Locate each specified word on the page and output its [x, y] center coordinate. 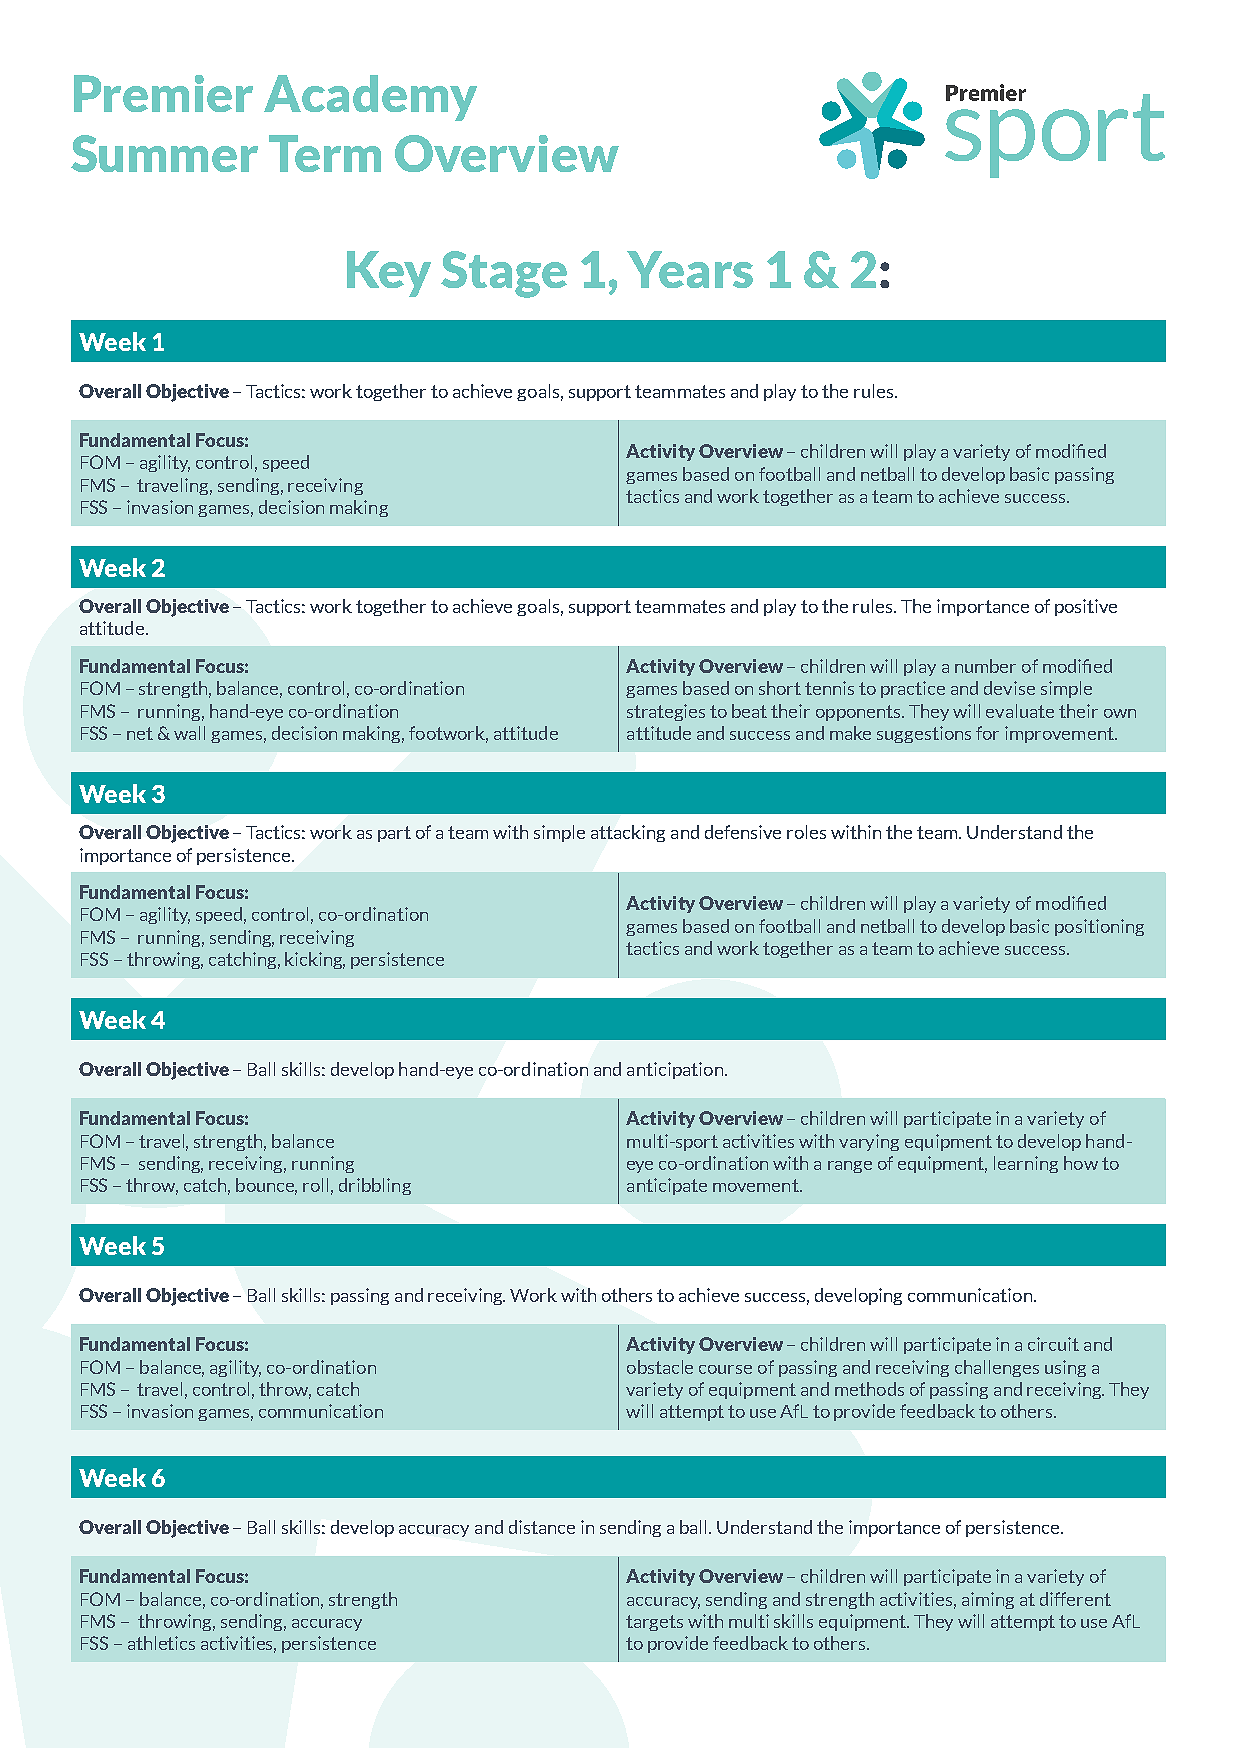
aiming [988, 1600]
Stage [504, 274]
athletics [161, 1643]
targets [654, 1623]
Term [325, 153]
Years [690, 269]
